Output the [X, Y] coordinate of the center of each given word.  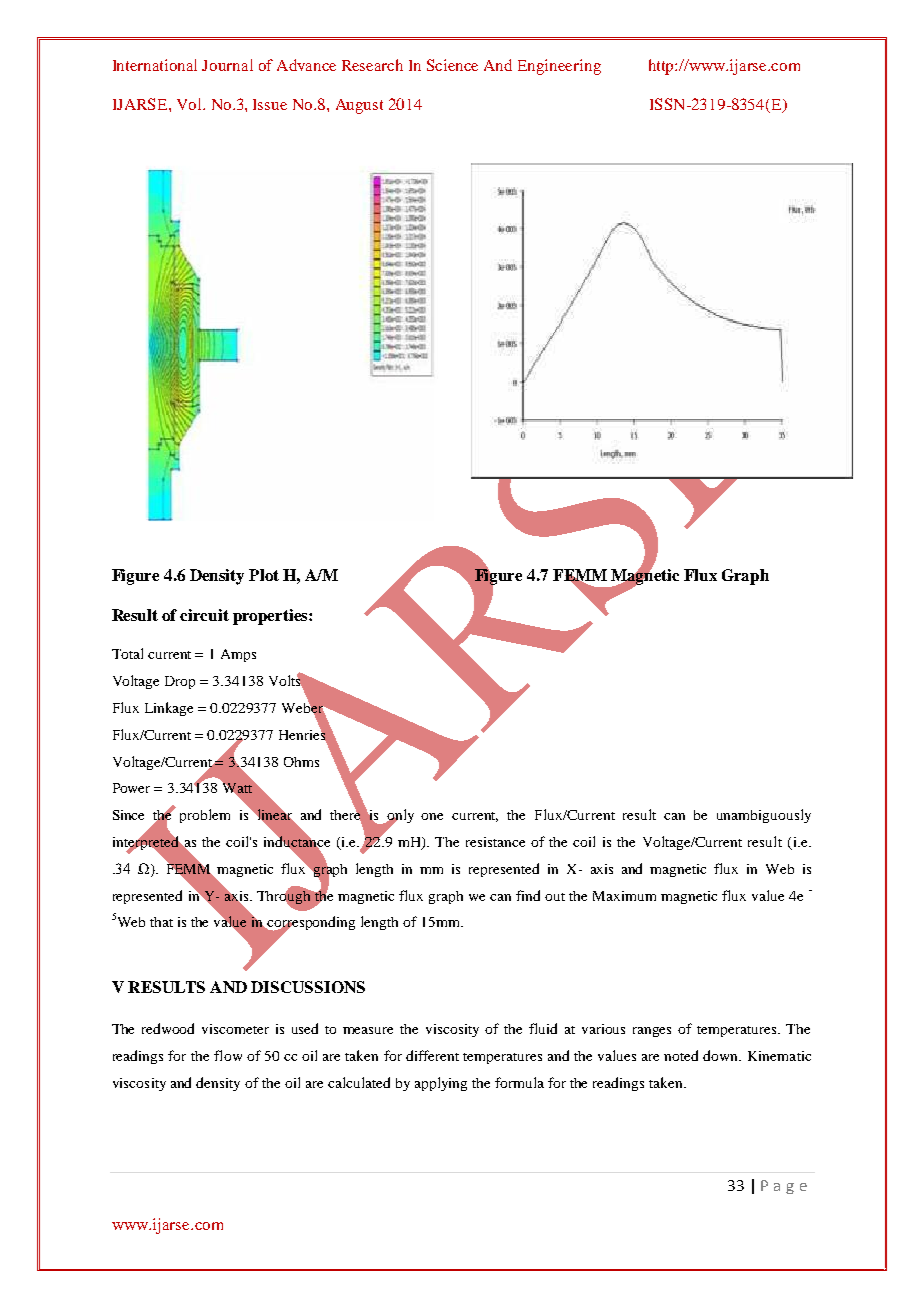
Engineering [559, 67]
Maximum [624, 896]
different [432, 1055]
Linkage [169, 709]
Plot [264, 575]
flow [228, 1055]
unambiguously [764, 816]
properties [271, 617]
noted [681, 1055]
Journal [227, 65]
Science [452, 65]
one [432, 816]
